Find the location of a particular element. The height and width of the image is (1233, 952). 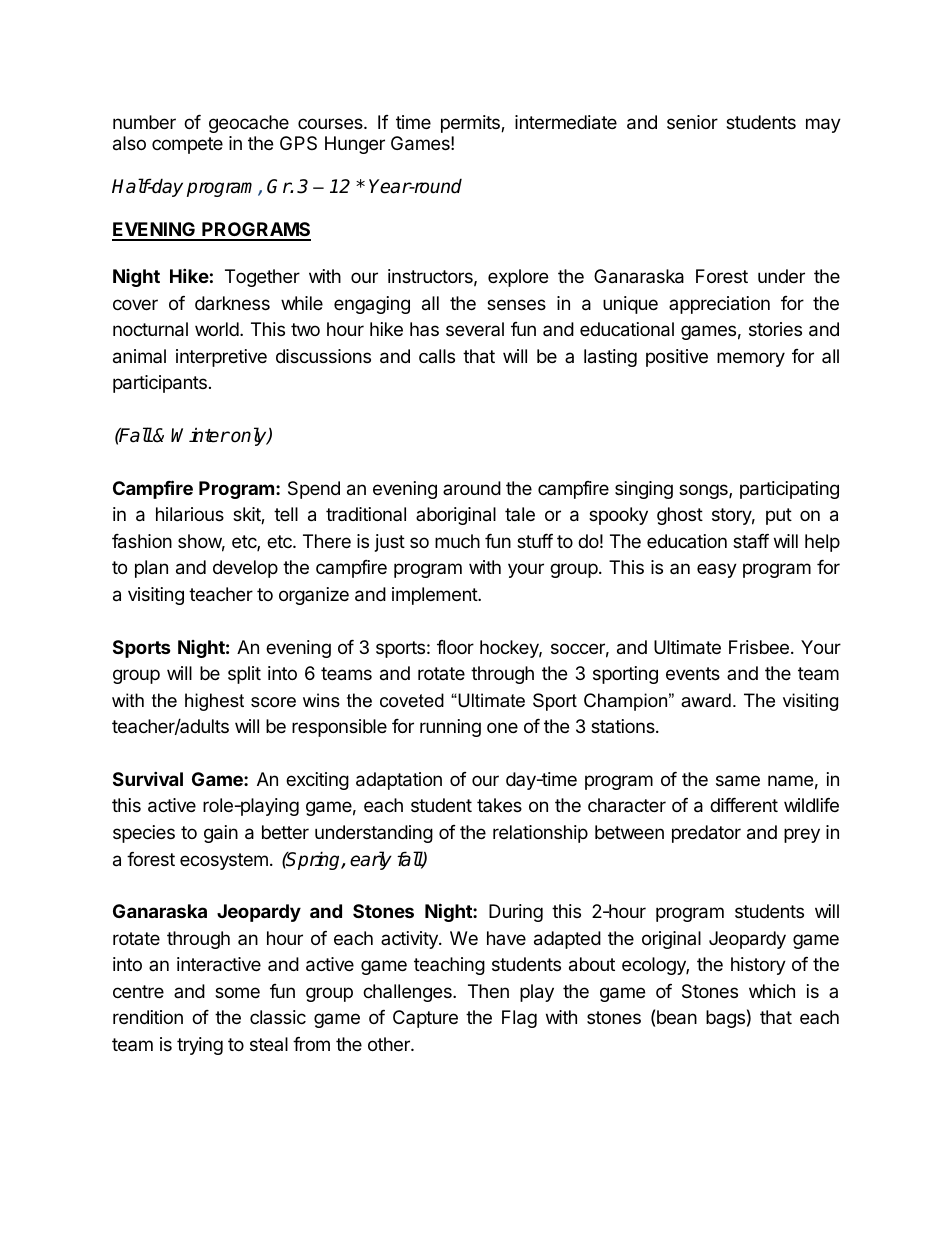

compete is located at coordinates (187, 145).
